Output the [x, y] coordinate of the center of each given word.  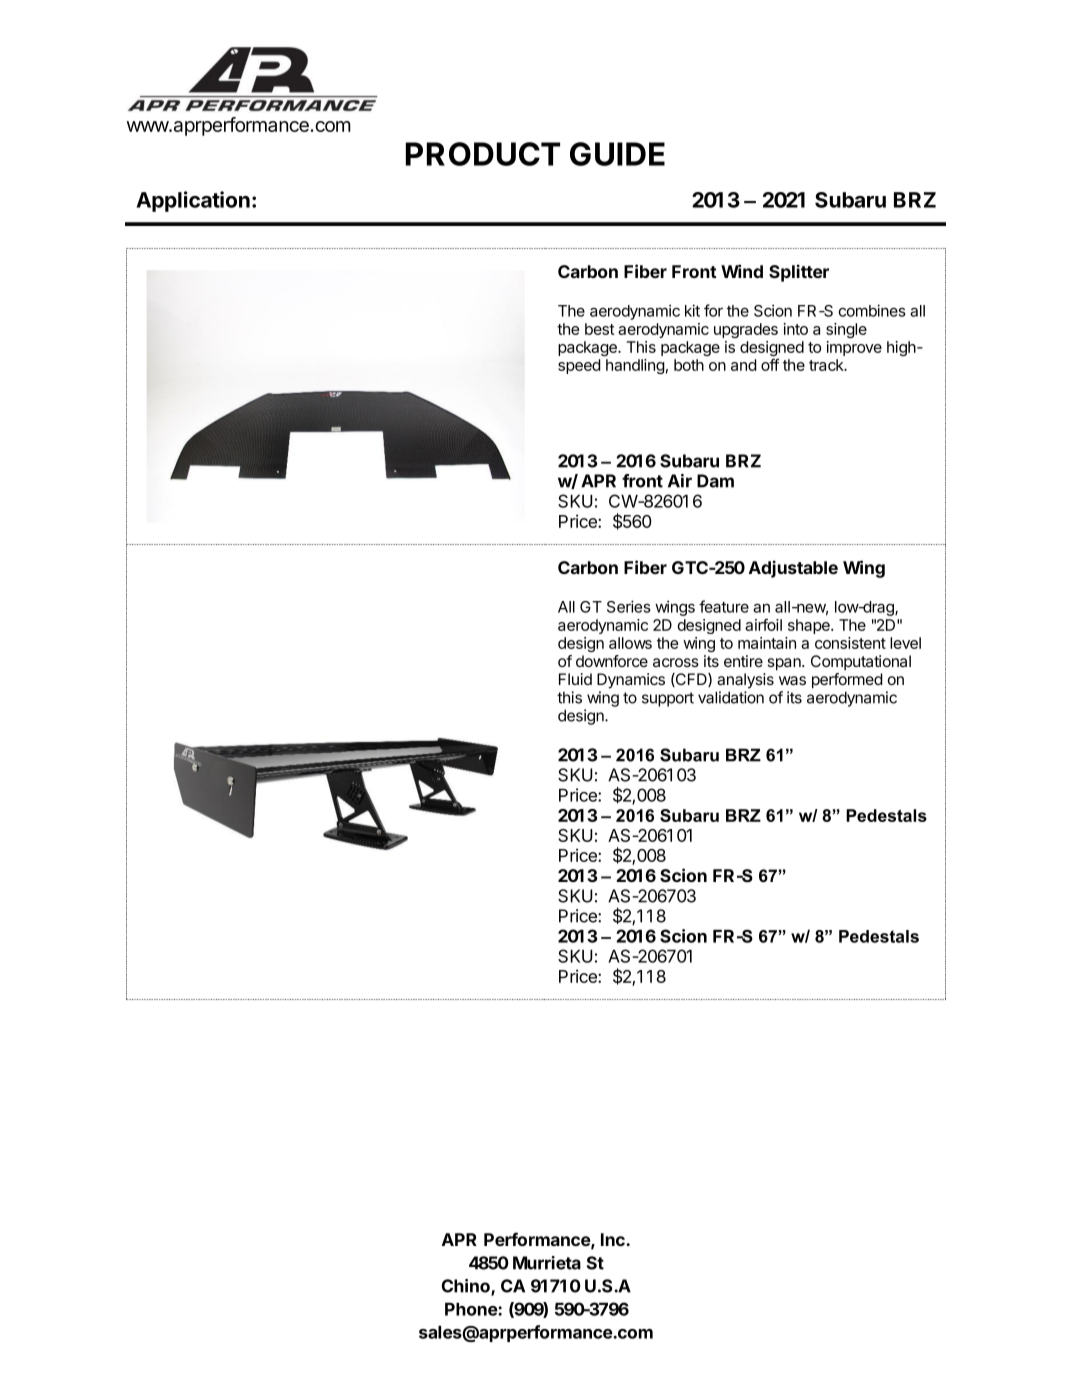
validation [731, 697]
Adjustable [793, 569]
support [668, 699]
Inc [614, 1239]
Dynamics [631, 681]
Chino [467, 1287]
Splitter [799, 273]
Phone [472, 1309]
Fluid [575, 679]
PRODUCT [483, 154]
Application [193, 201]
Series [629, 606]
